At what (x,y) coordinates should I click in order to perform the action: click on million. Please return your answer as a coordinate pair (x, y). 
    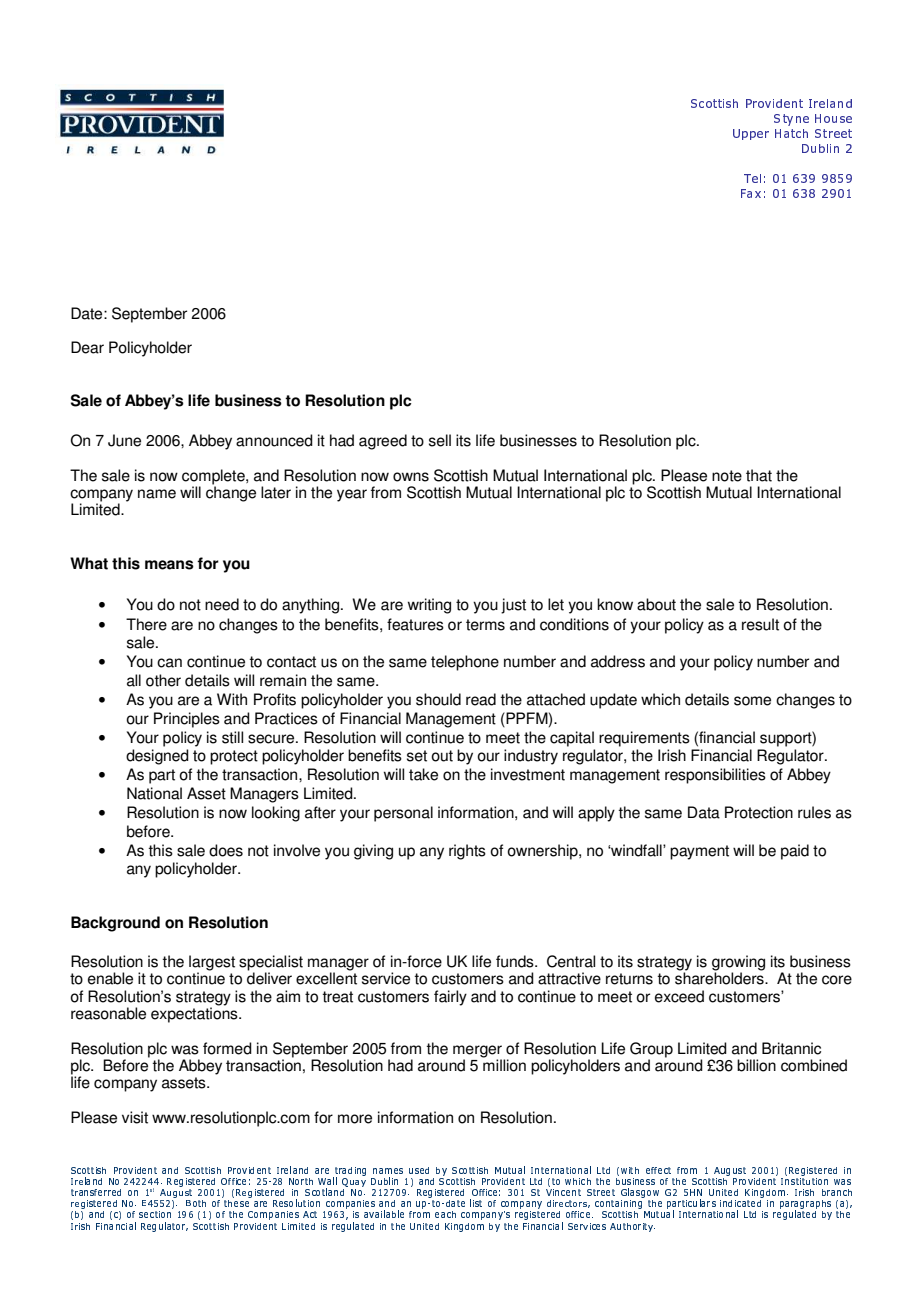
    Looking at the image, I should click on (504, 1064).
